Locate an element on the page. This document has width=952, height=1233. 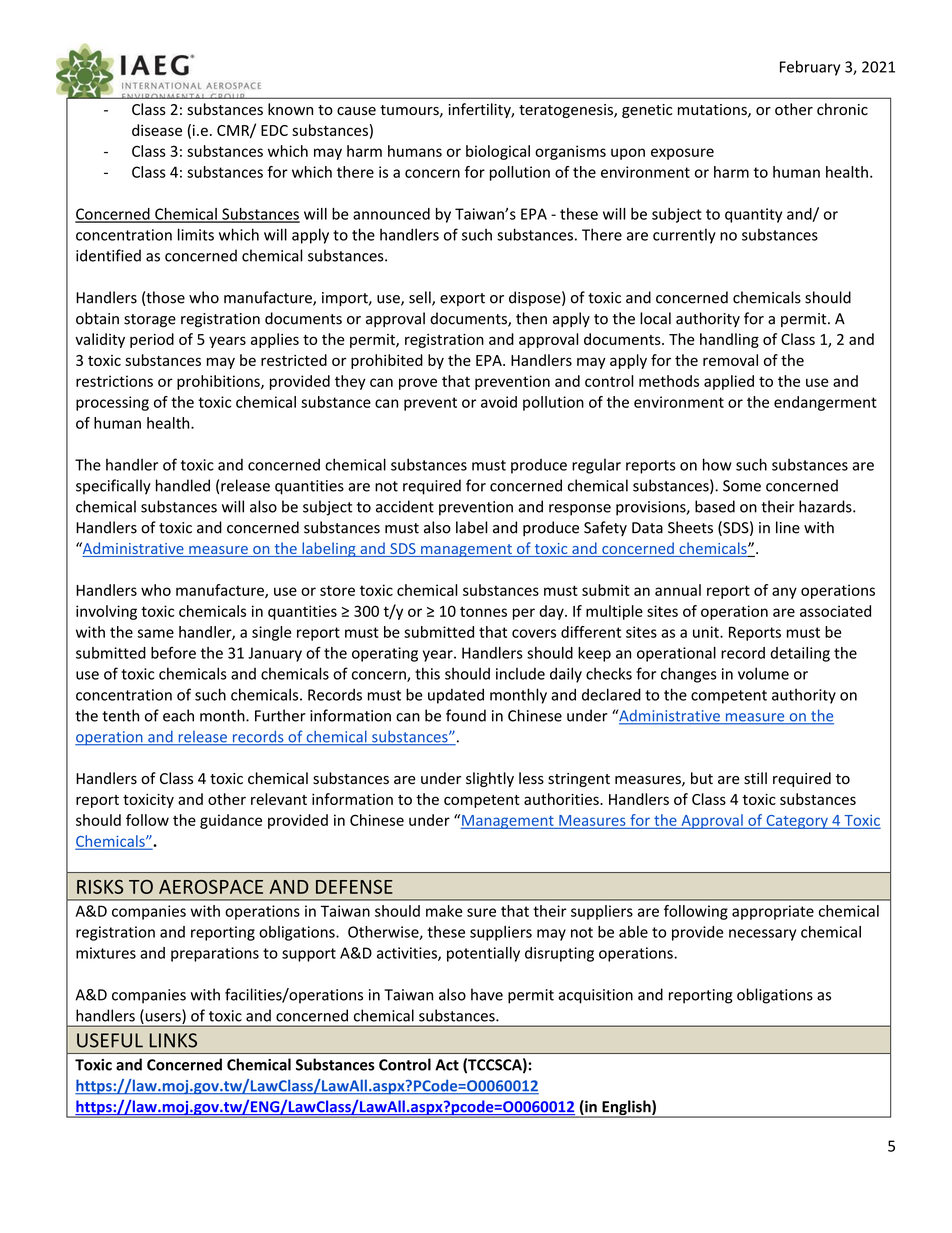
guidance is located at coordinates (231, 821).
